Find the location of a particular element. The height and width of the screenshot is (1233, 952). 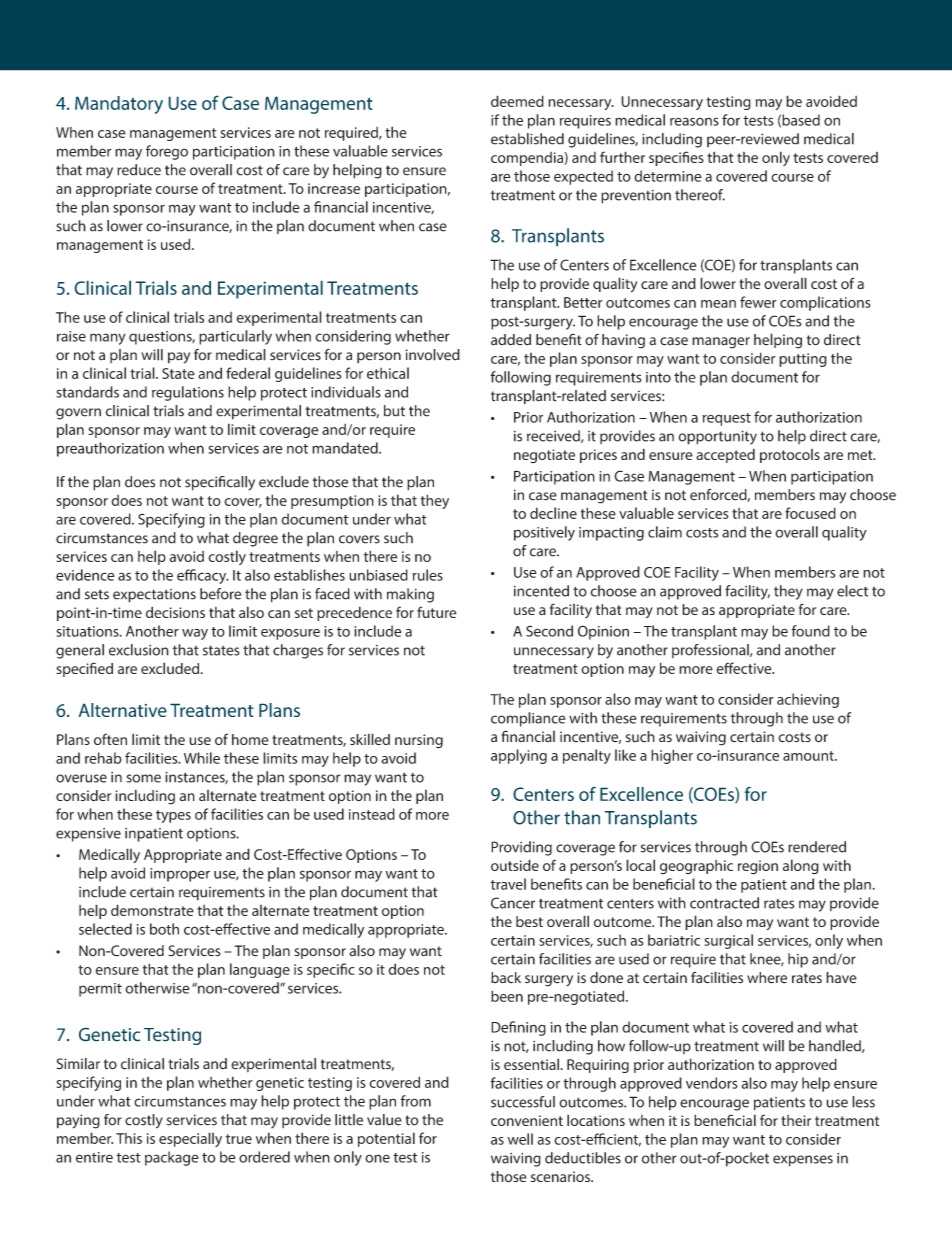

package is located at coordinates (172, 1158).
